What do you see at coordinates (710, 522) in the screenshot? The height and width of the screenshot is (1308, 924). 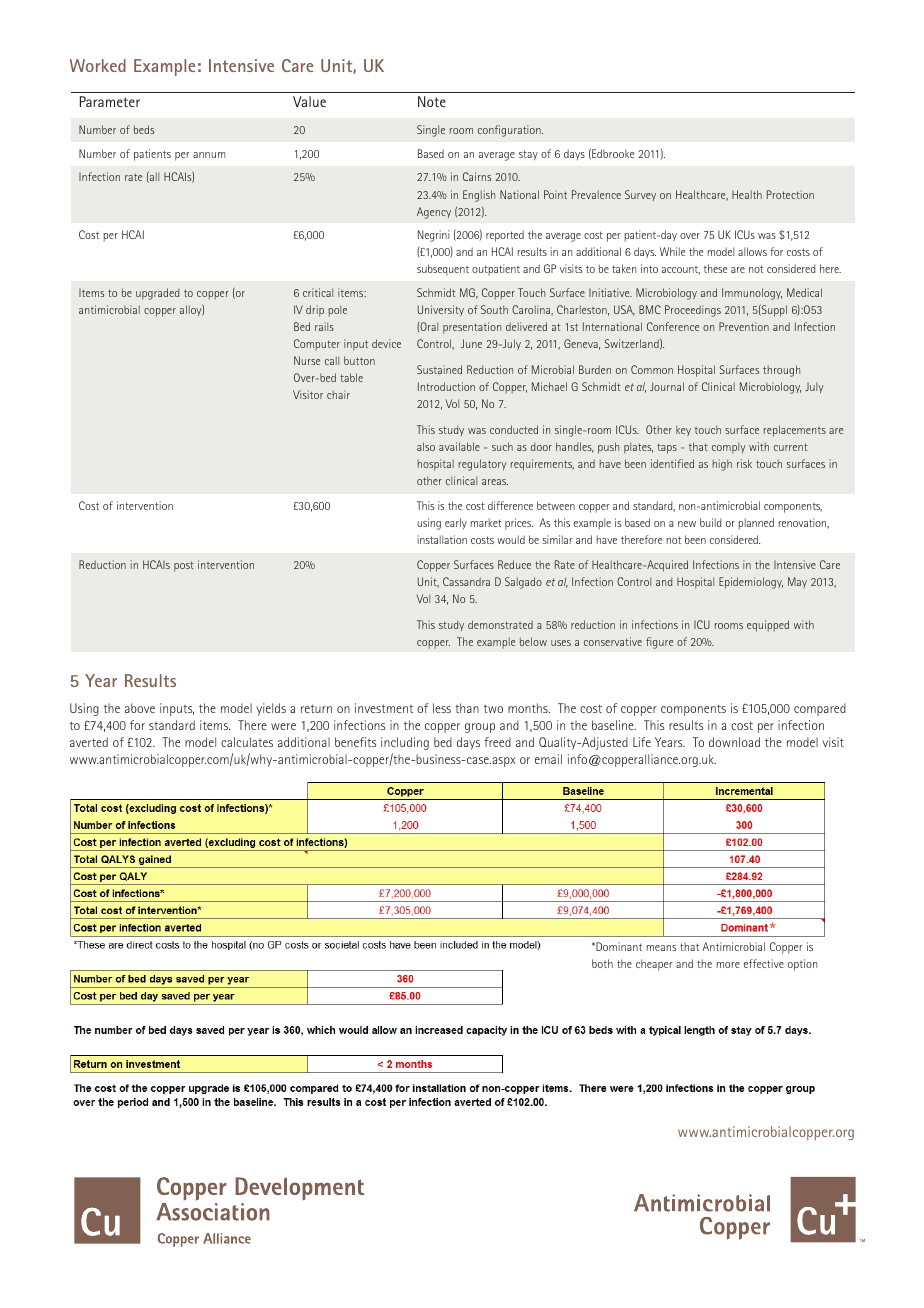 I see `build` at bounding box center [710, 522].
